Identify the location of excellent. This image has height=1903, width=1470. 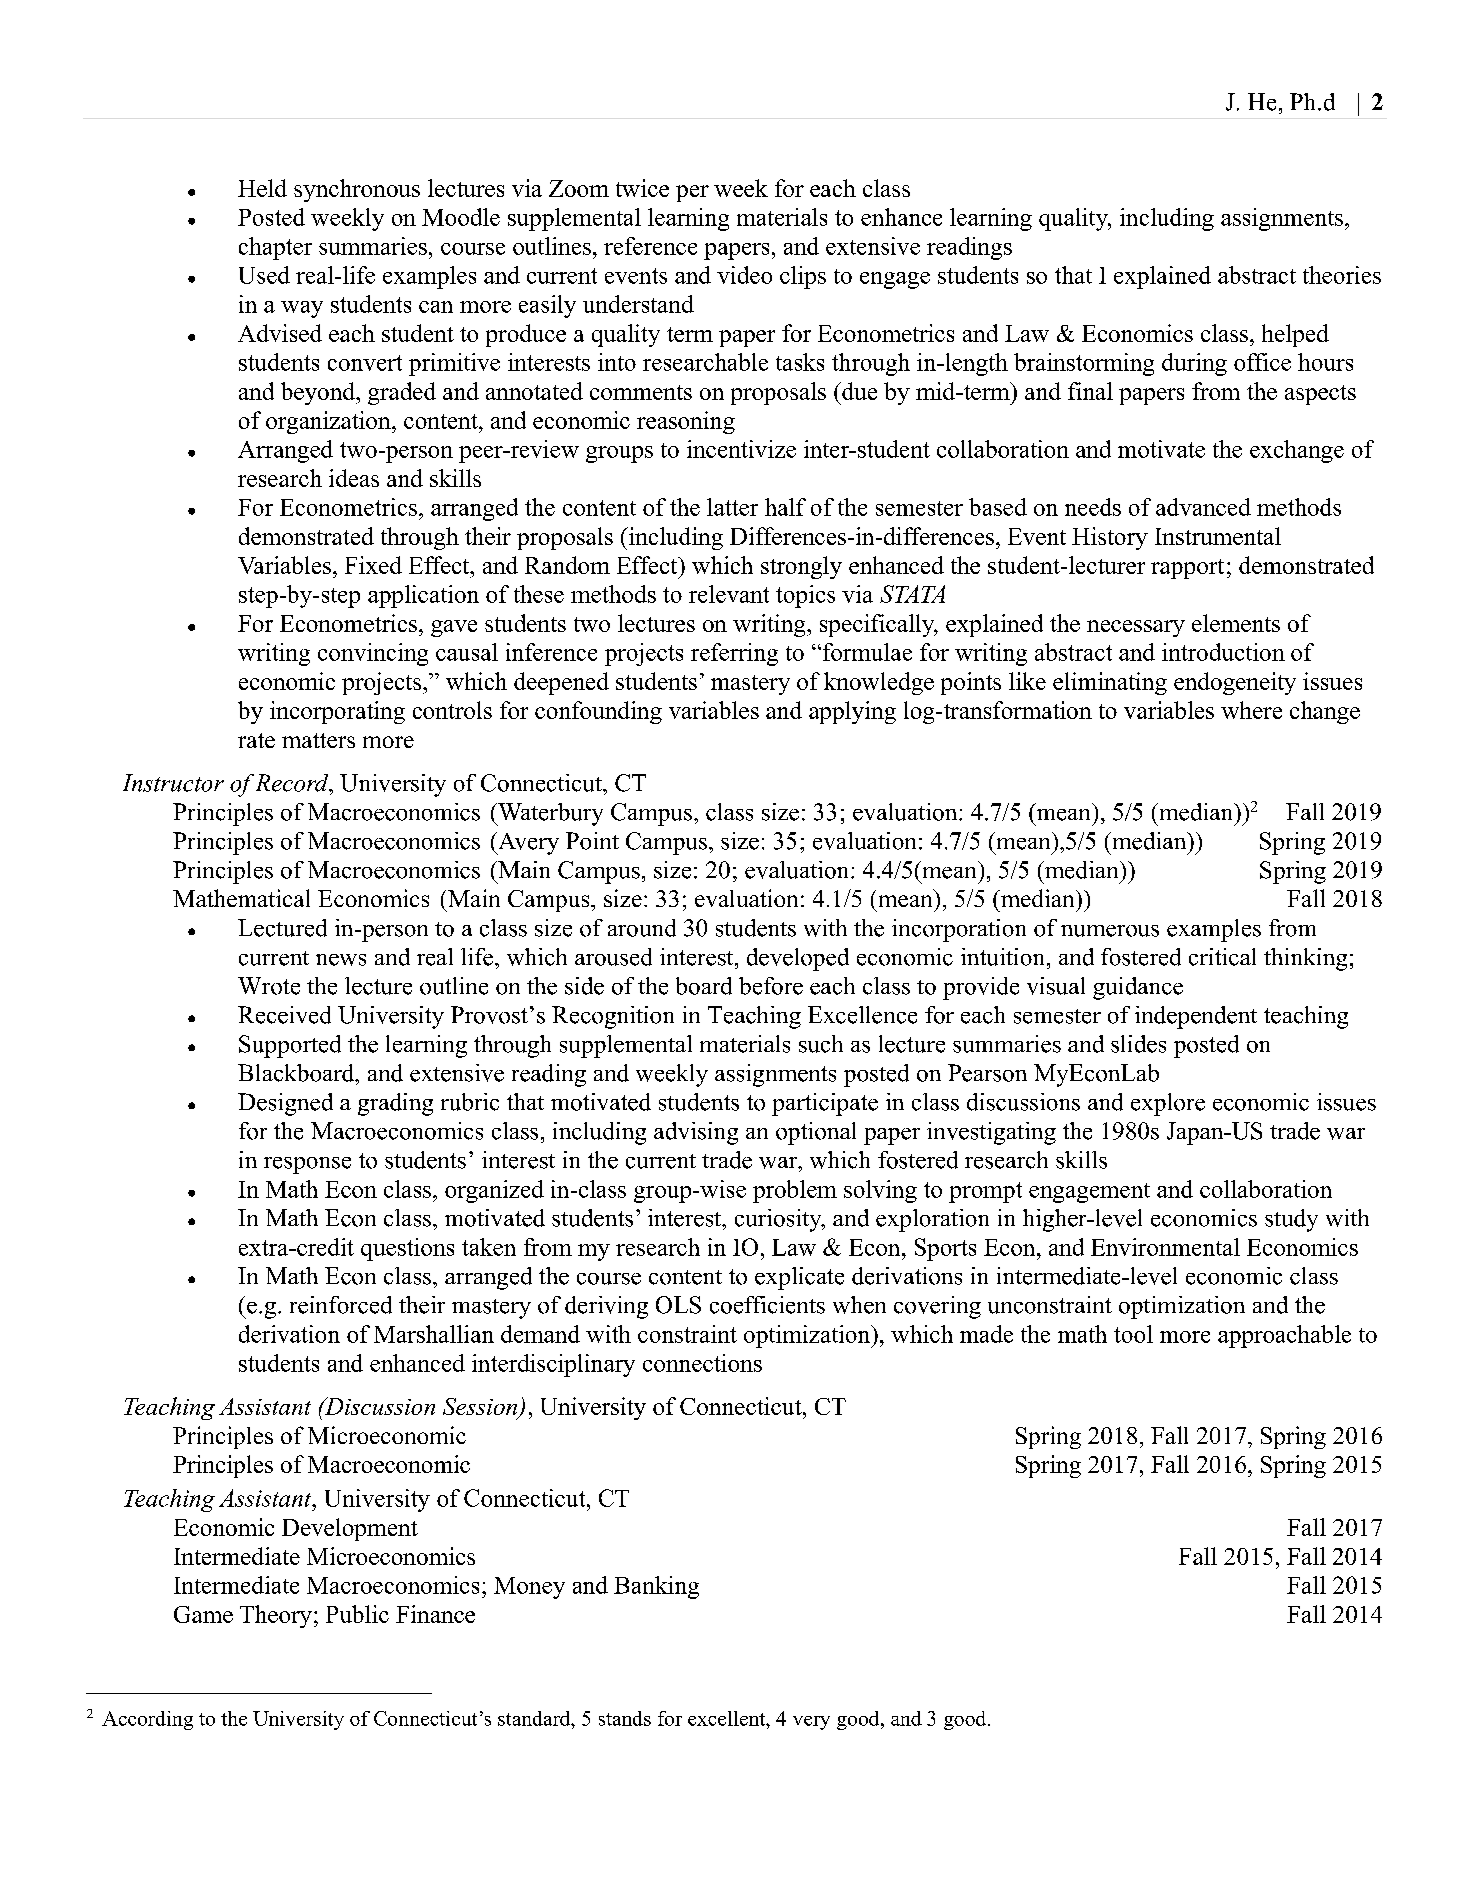
(728, 1718).
